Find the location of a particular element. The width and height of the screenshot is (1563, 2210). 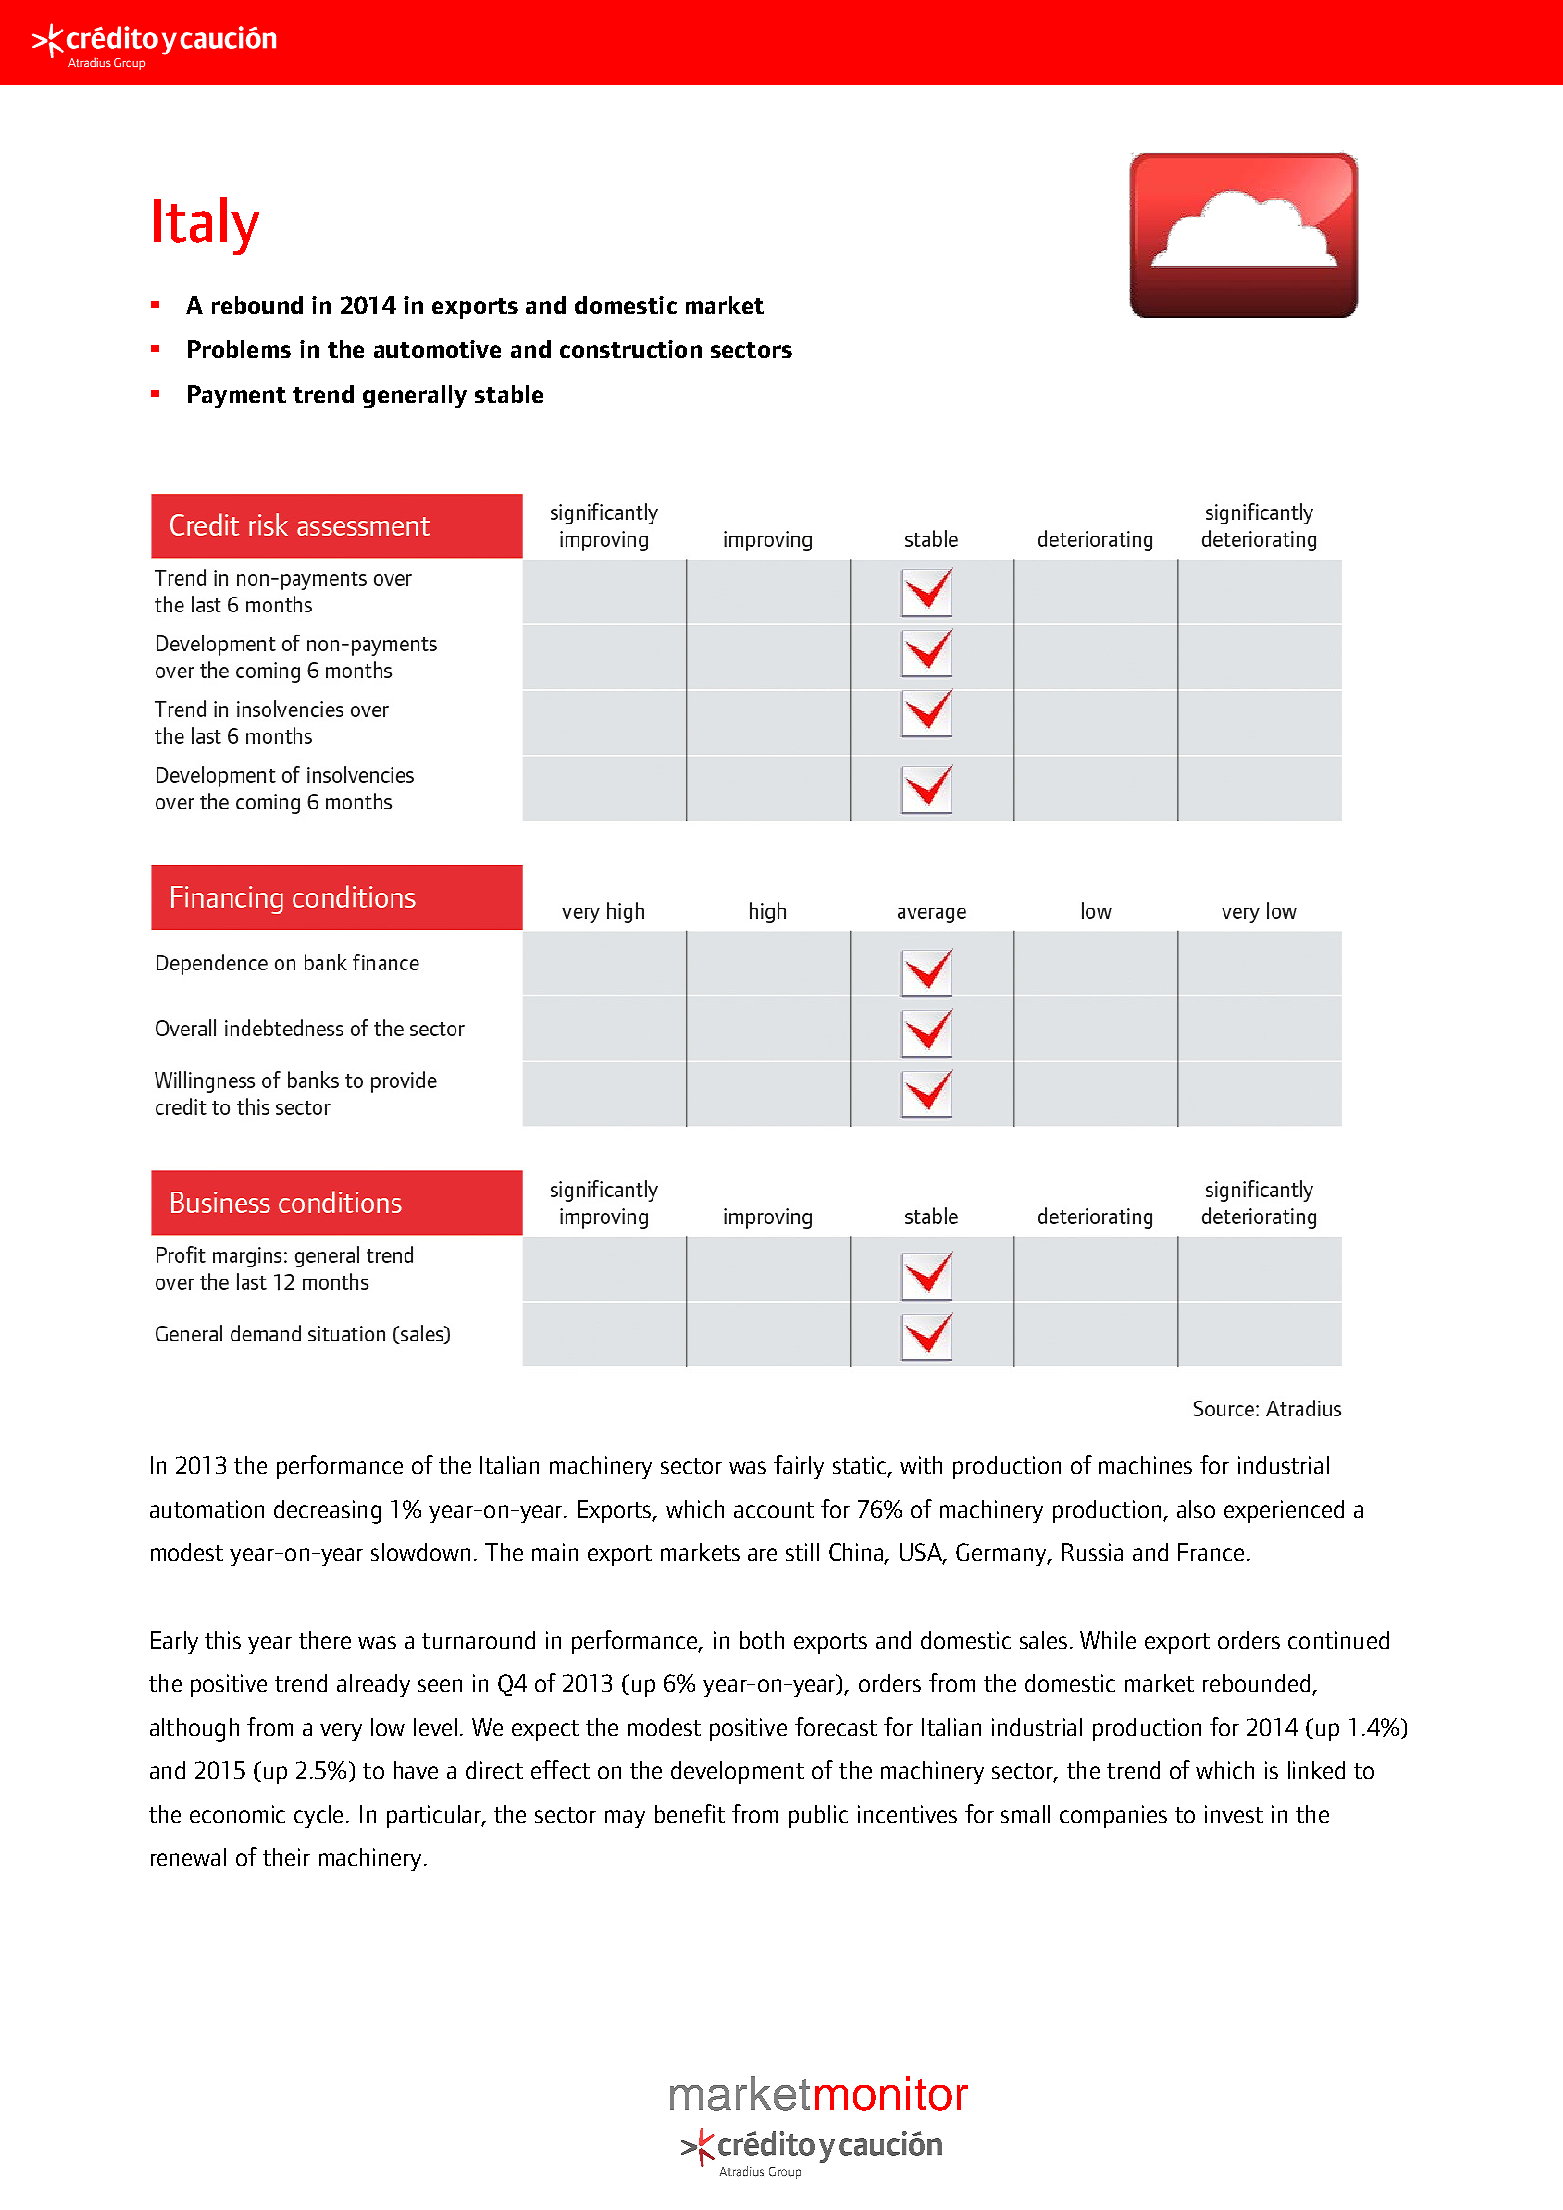

invest is located at coordinates (1234, 1814).
